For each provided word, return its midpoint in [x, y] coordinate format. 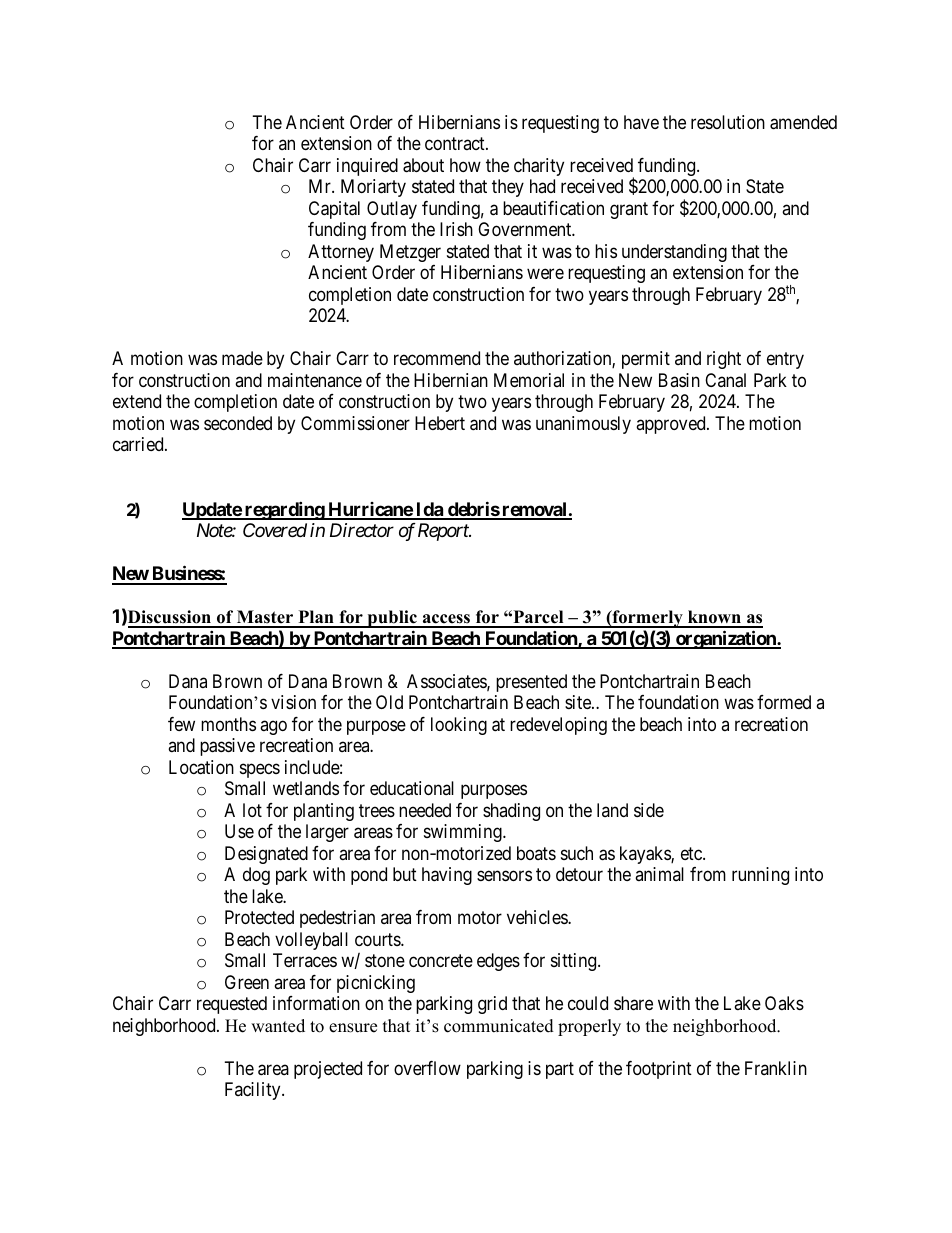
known [715, 618]
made [242, 358]
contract [456, 144]
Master [265, 618]
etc [692, 853]
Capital [334, 210]
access [446, 620]
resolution [728, 122]
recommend [437, 358]
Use [239, 831]
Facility [254, 1091]
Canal [725, 380]
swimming [464, 833]
